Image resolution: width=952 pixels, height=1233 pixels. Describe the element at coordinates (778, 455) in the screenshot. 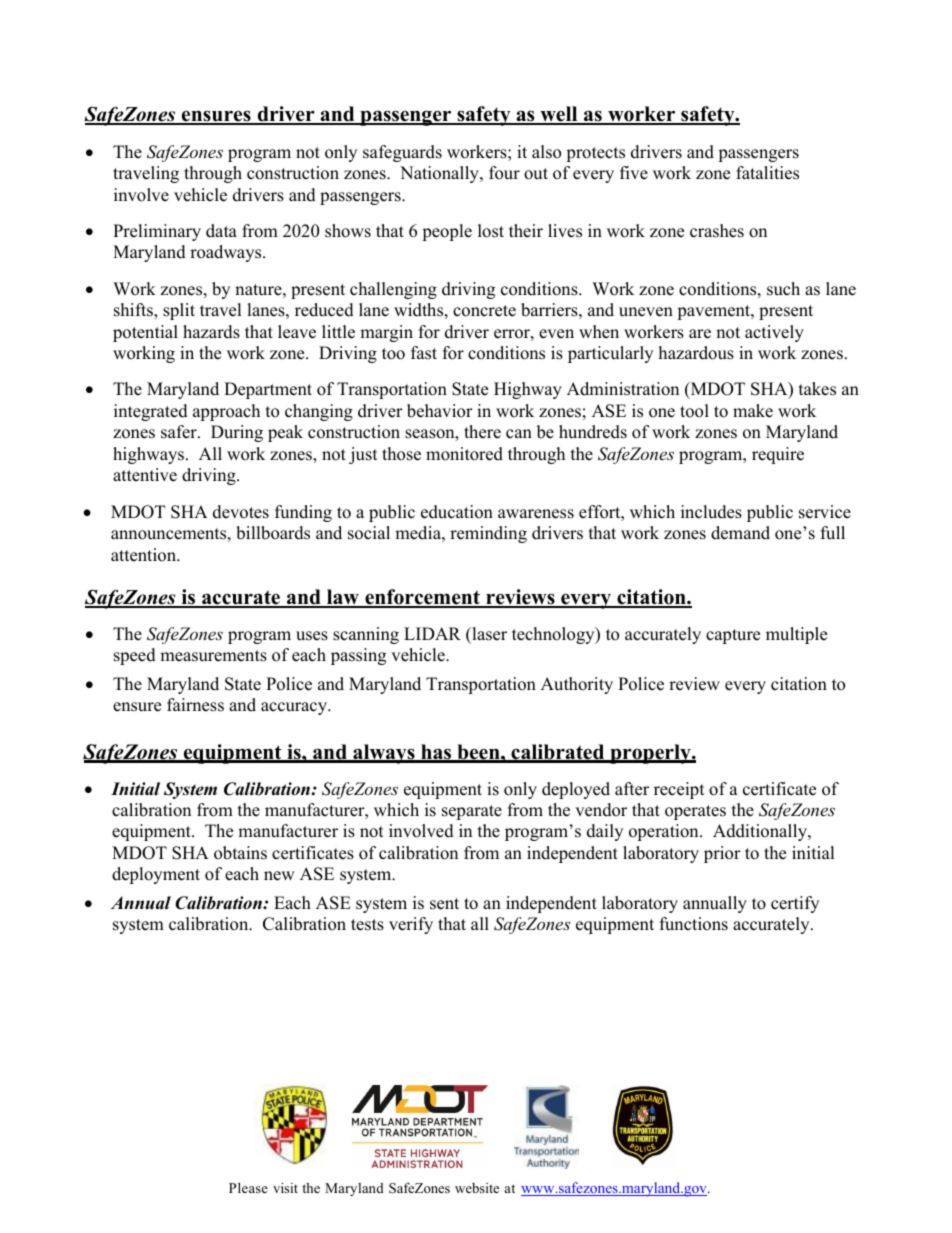

I see `require` at that location.
